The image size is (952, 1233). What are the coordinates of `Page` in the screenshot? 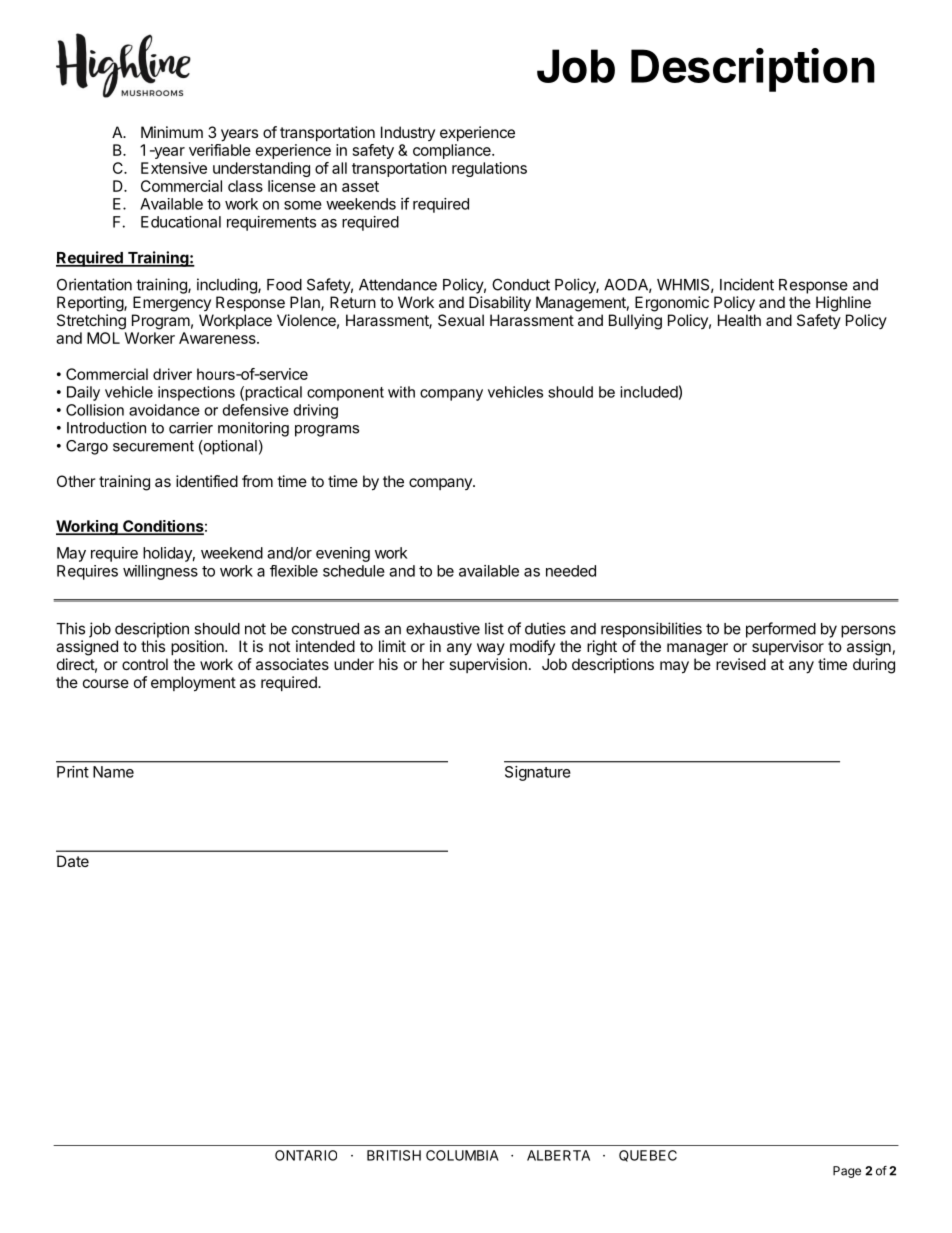 It's located at (847, 1172).
